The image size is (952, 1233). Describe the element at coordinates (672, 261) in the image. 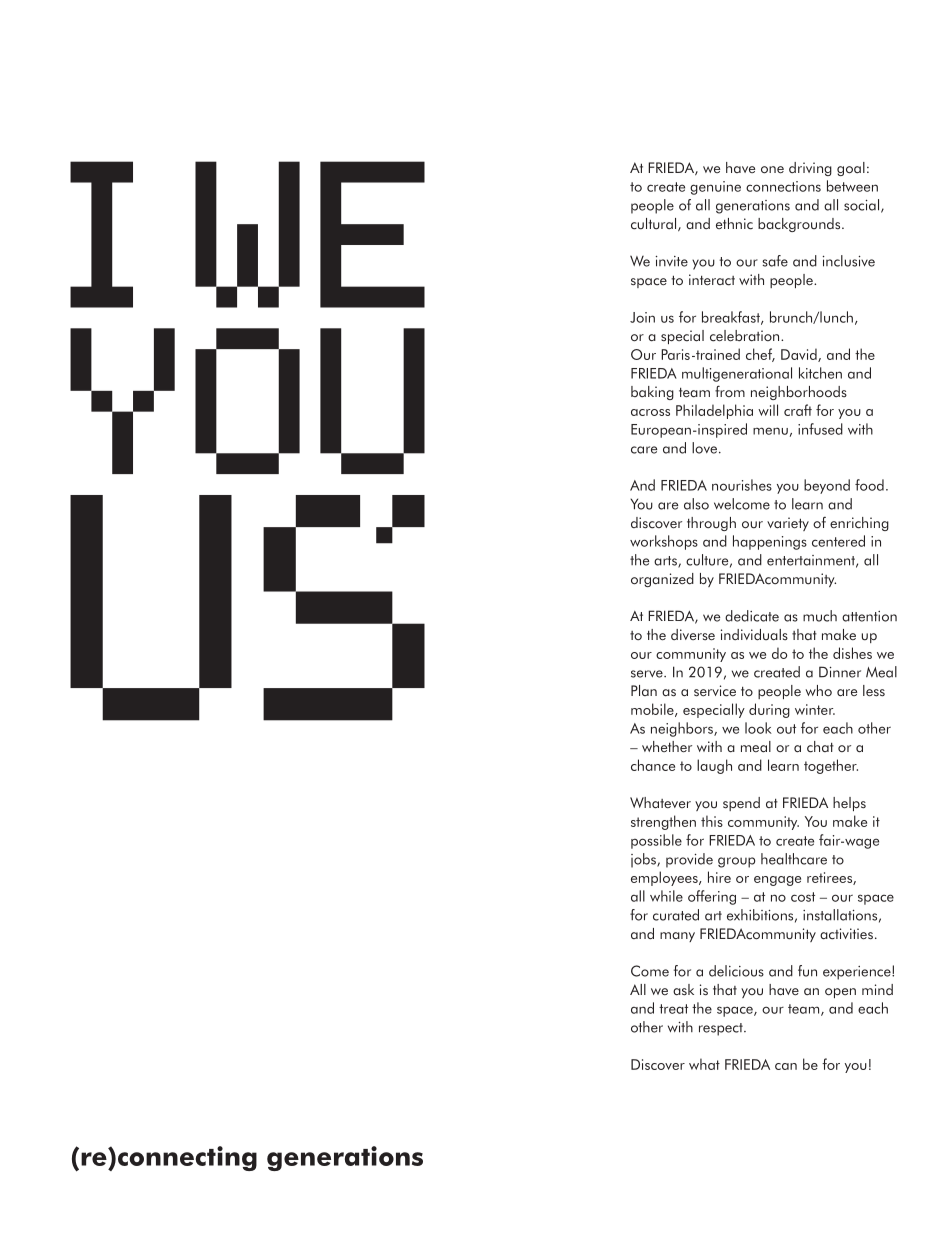

I see `invite` at that location.
